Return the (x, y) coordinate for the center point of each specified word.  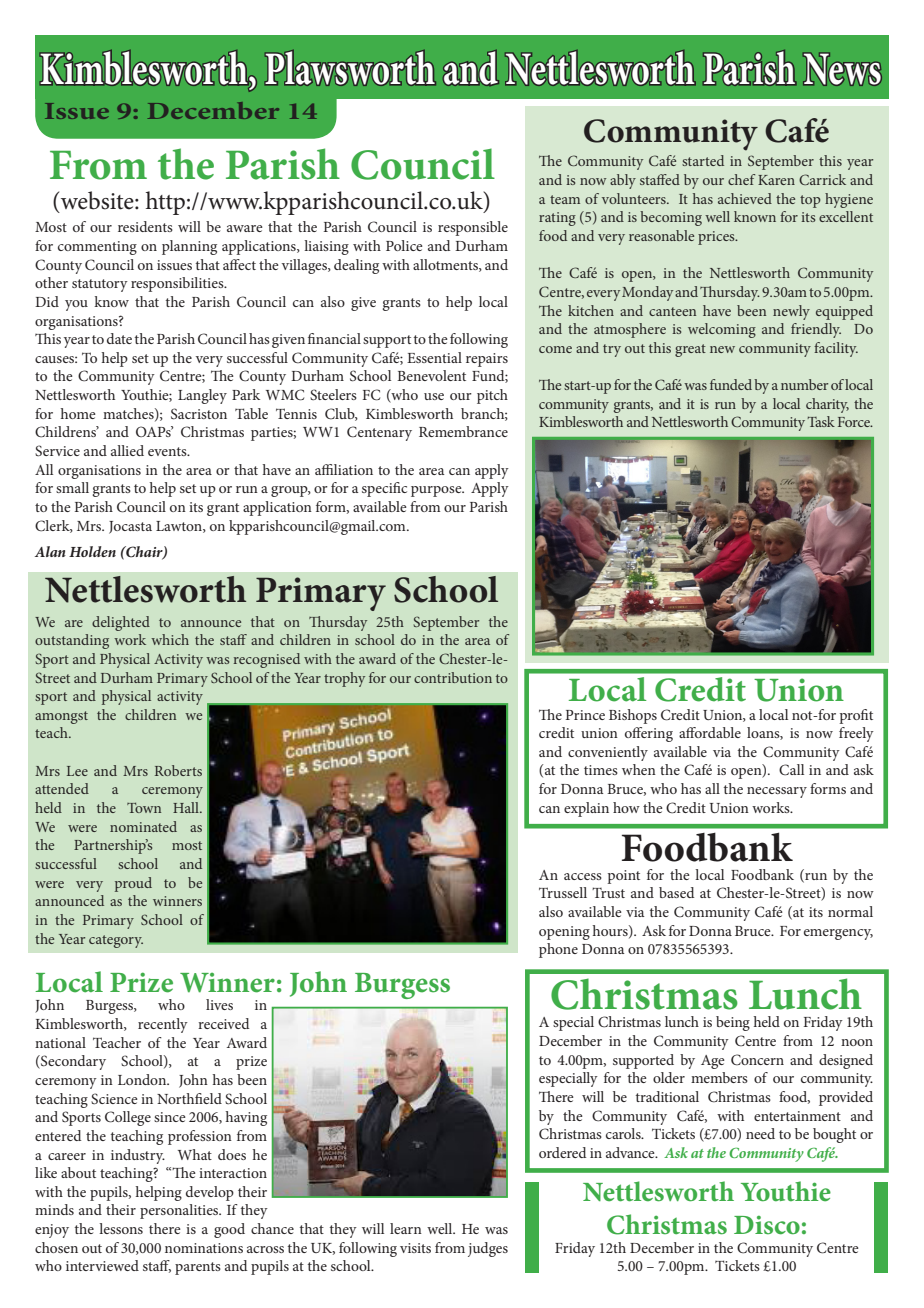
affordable (710, 732)
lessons (121, 1228)
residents (145, 226)
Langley (202, 396)
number (804, 384)
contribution (453, 677)
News (842, 69)
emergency (838, 934)
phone (558, 950)
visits (415, 1248)
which (170, 639)
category (116, 941)
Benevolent (431, 375)
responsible (473, 228)
